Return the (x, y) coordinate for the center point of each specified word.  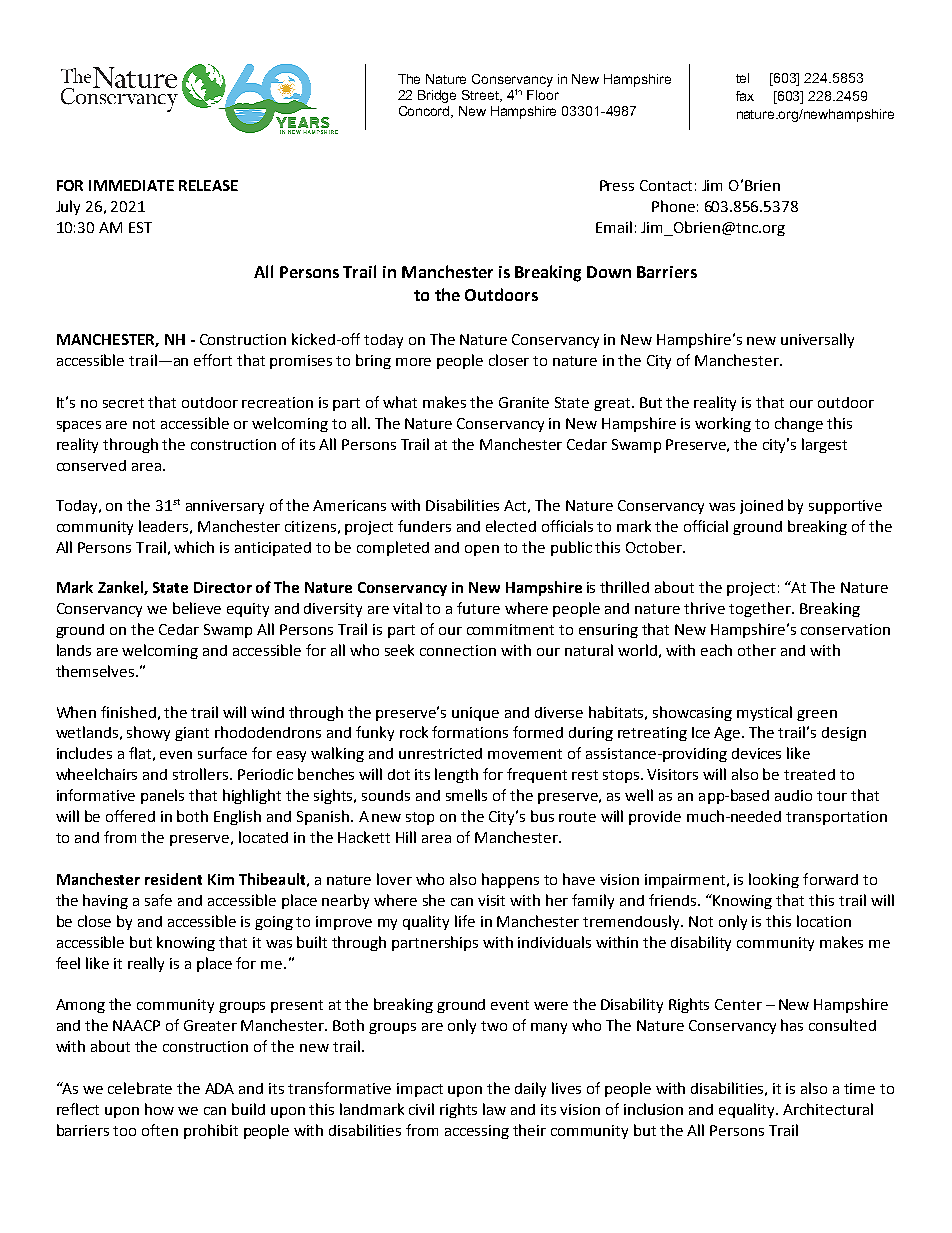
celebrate (140, 1088)
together (761, 609)
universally (817, 340)
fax (745, 96)
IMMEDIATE (131, 185)
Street (482, 96)
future (478, 608)
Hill (406, 837)
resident (173, 879)
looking (774, 880)
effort (213, 360)
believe (197, 608)
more (413, 362)
